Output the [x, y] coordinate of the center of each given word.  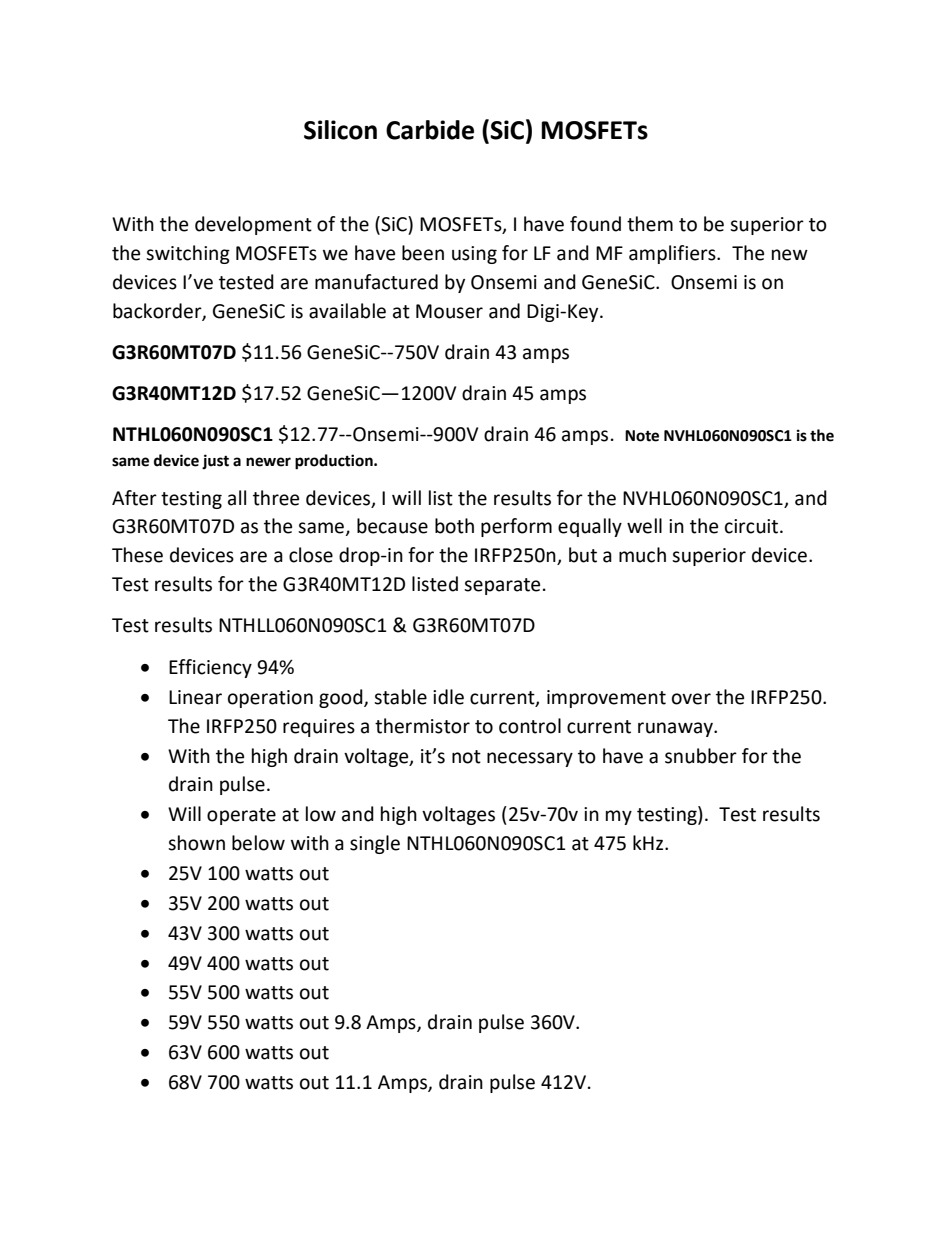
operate [241, 816]
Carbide [430, 130]
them [650, 224]
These [137, 555]
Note [642, 436]
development [253, 225]
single [375, 844]
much [642, 555]
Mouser [449, 311]
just [215, 461]
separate [502, 586]
